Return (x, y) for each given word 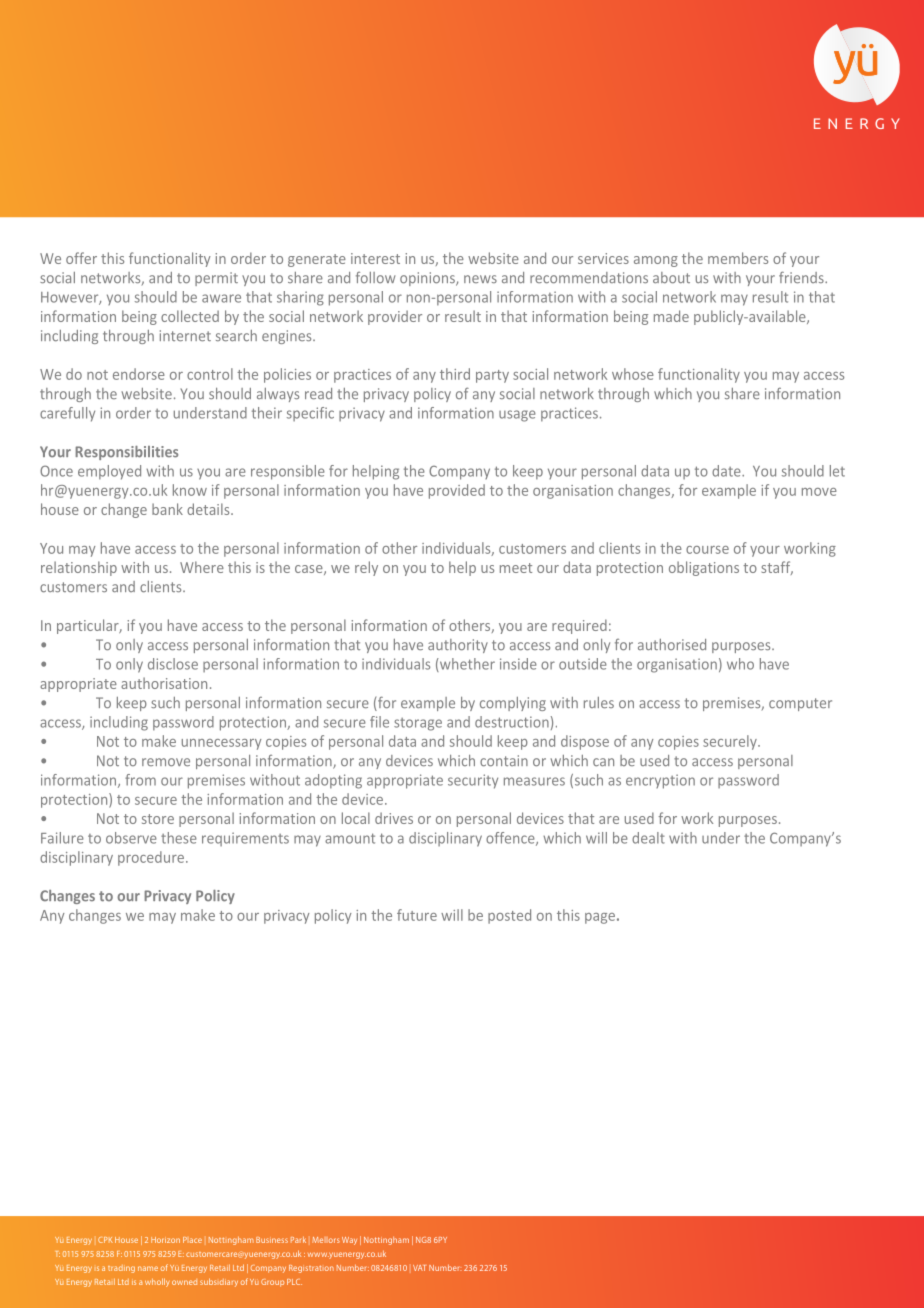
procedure (152, 858)
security (473, 781)
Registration (311, 1269)
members (738, 258)
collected (190, 316)
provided (457, 491)
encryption (660, 781)
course (707, 550)
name (148, 1268)
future (417, 915)
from (140, 780)
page (600, 918)
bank (167, 509)
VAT (419, 1268)
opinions (428, 279)
